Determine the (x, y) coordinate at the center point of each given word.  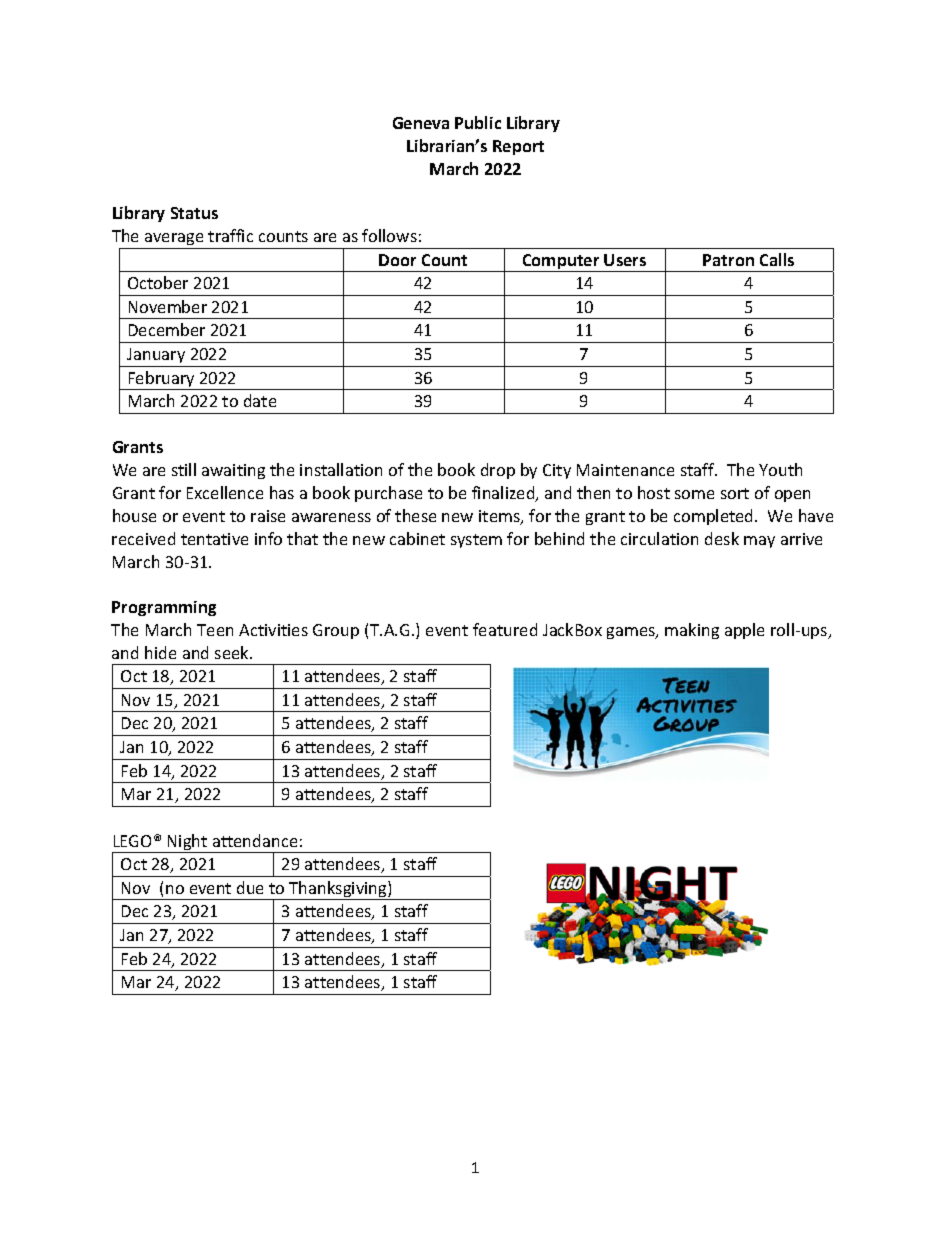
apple (744, 631)
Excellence (225, 492)
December (167, 329)
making (692, 631)
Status (194, 213)
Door (397, 260)
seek (233, 652)
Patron (728, 260)
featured (505, 629)
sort (735, 493)
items (500, 517)
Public (478, 122)
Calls (777, 259)
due (250, 887)
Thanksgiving (338, 890)
